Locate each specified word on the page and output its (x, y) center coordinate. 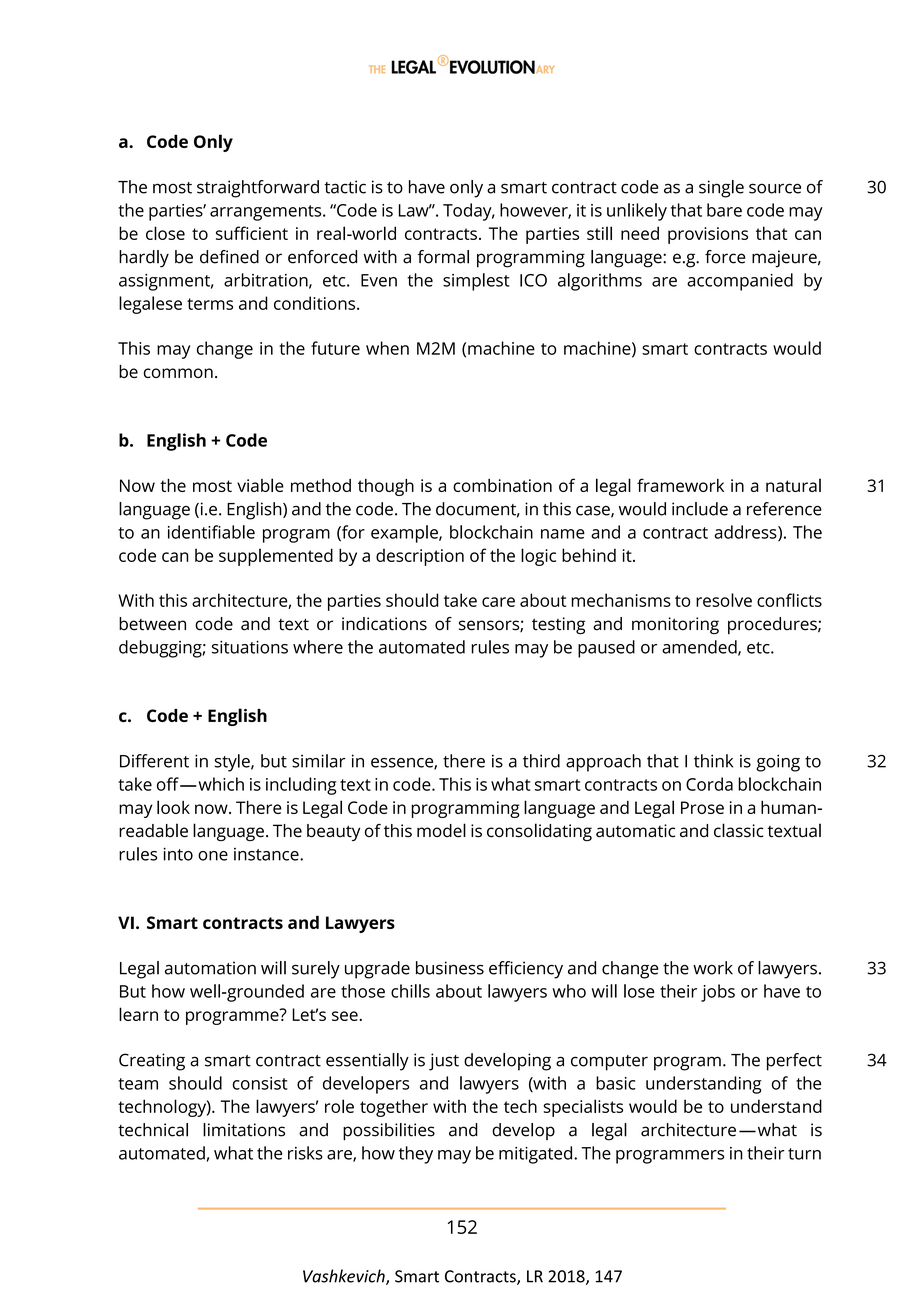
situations (250, 647)
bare (724, 210)
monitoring (675, 626)
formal (443, 257)
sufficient (252, 233)
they (416, 1155)
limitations (244, 1130)
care (498, 602)
